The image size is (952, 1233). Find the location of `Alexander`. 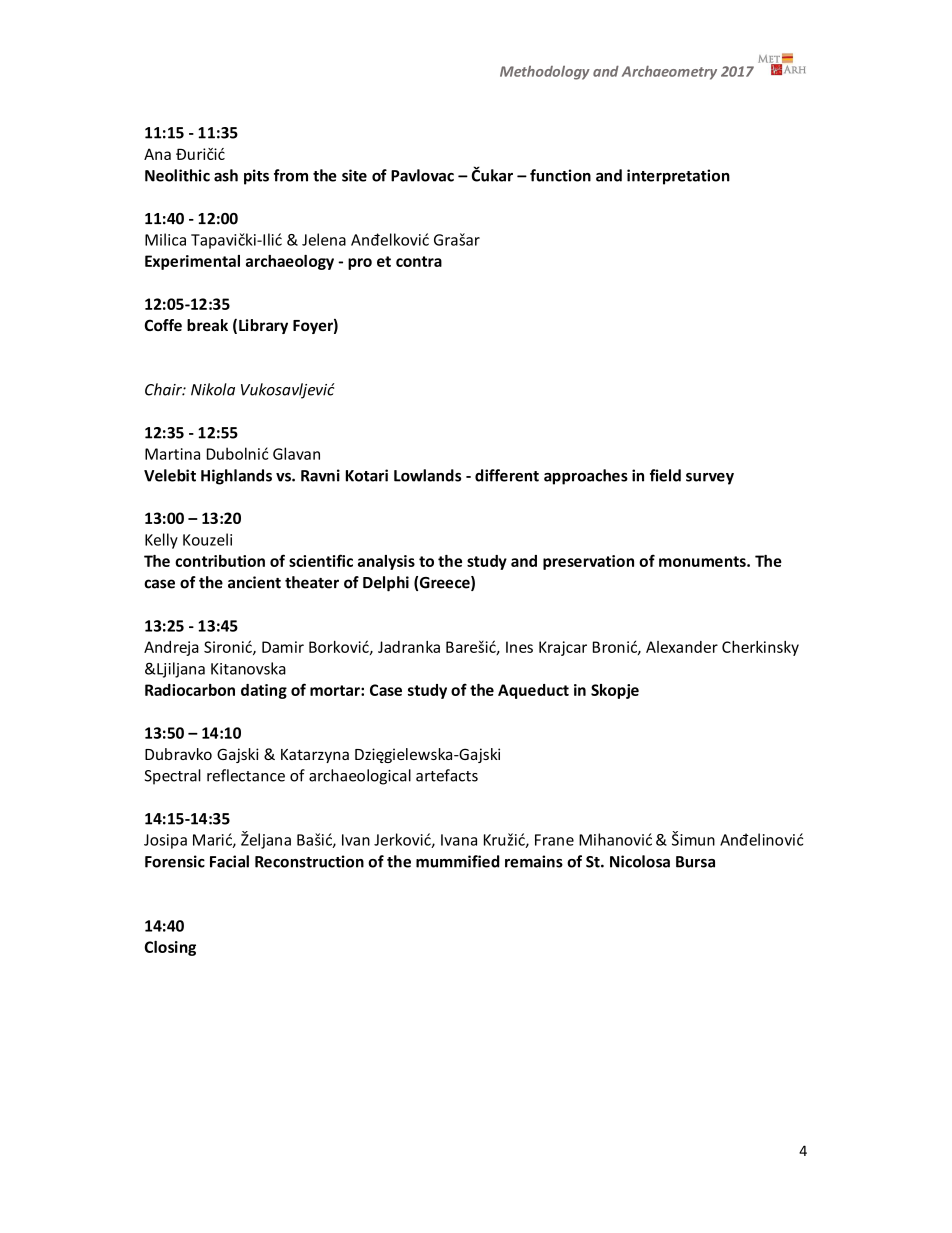

Alexander is located at coordinates (682, 647).
